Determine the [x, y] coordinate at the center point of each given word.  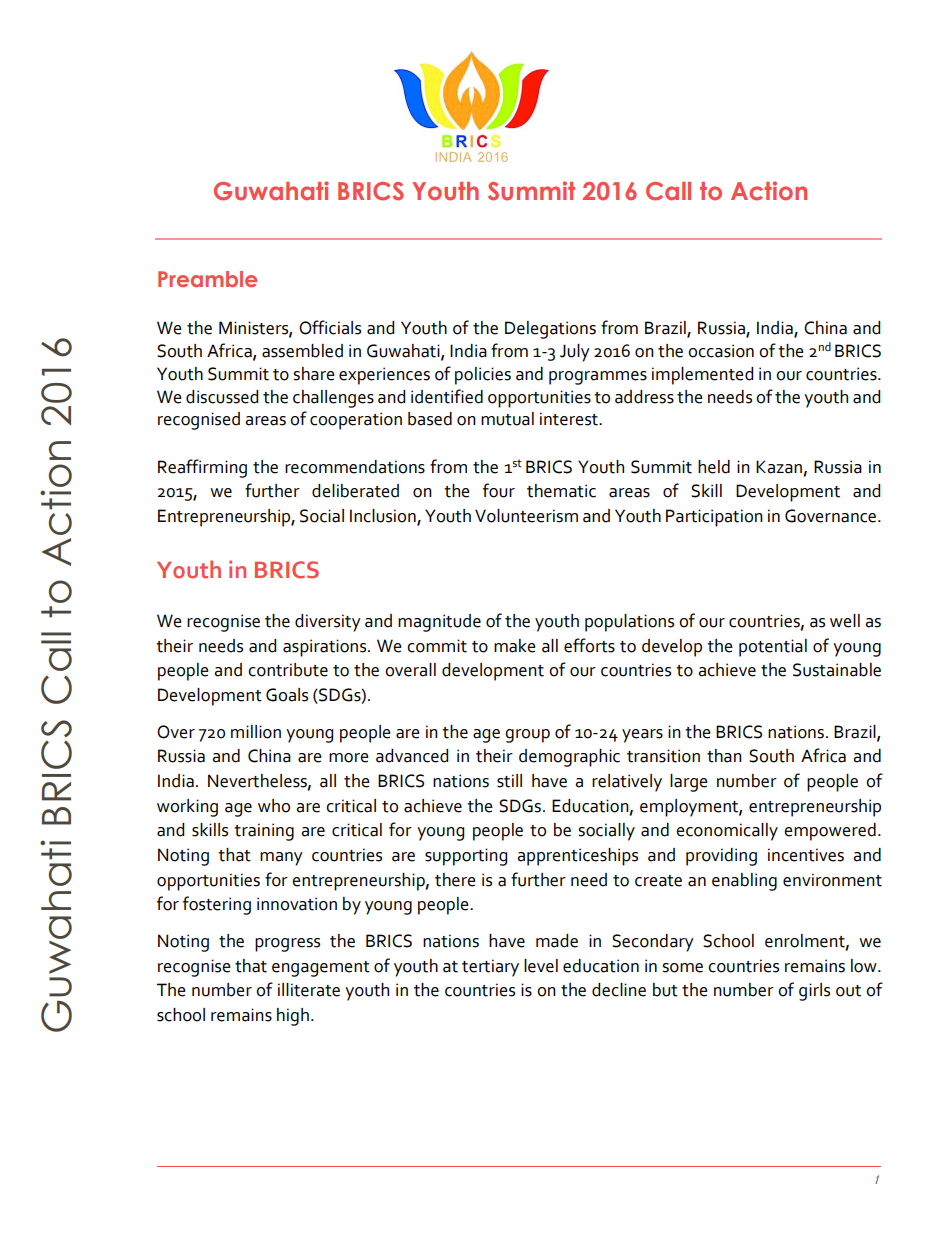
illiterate [309, 990]
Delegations [550, 330]
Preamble [207, 279]
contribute [288, 670]
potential [773, 648]
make [515, 646]
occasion [721, 351]
